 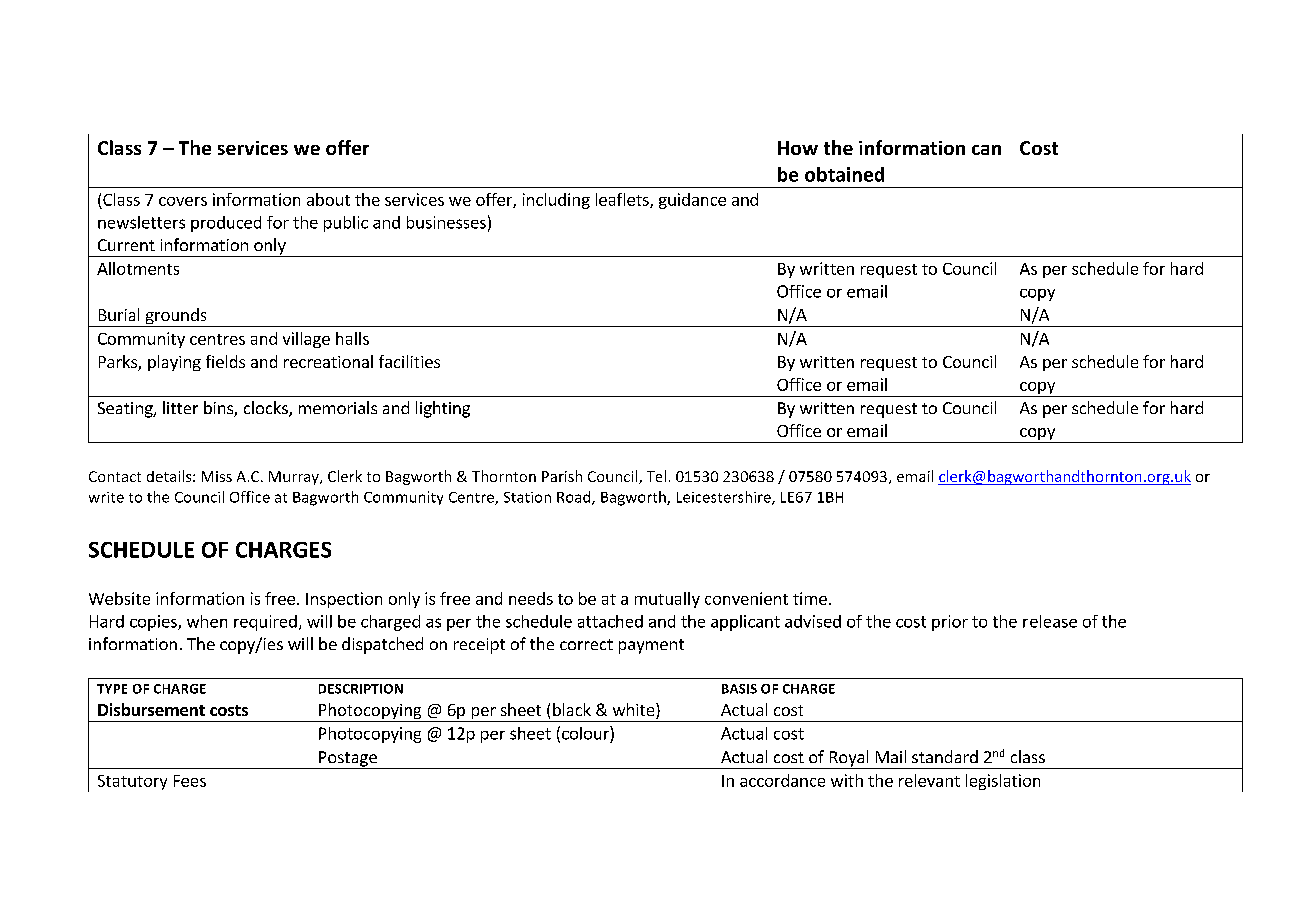 What do you see at coordinates (183, 201) in the screenshot?
I see `covers` at bounding box center [183, 201].
